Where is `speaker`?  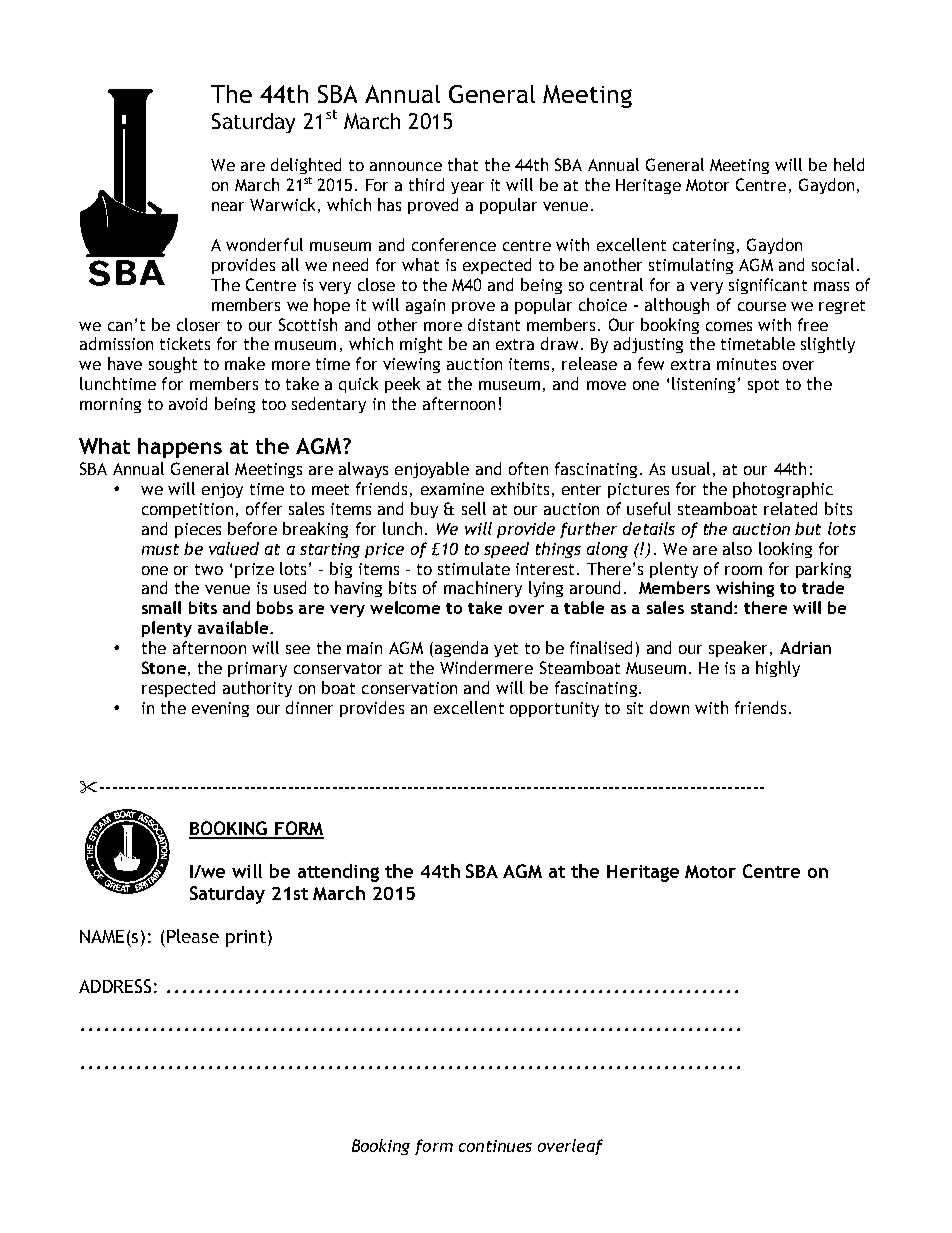 speaker is located at coordinates (740, 649).
